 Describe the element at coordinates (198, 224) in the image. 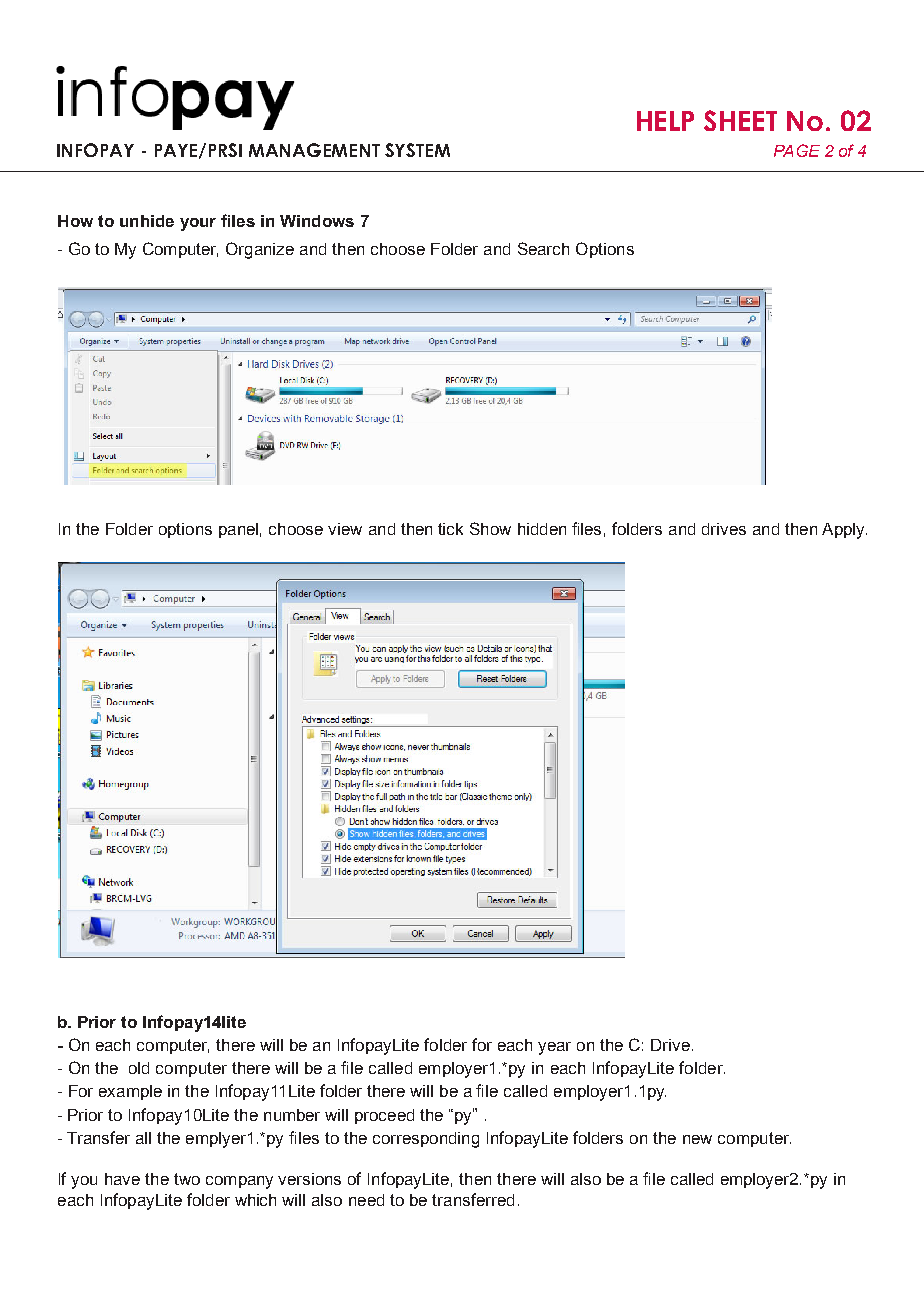

I see `your` at that location.
